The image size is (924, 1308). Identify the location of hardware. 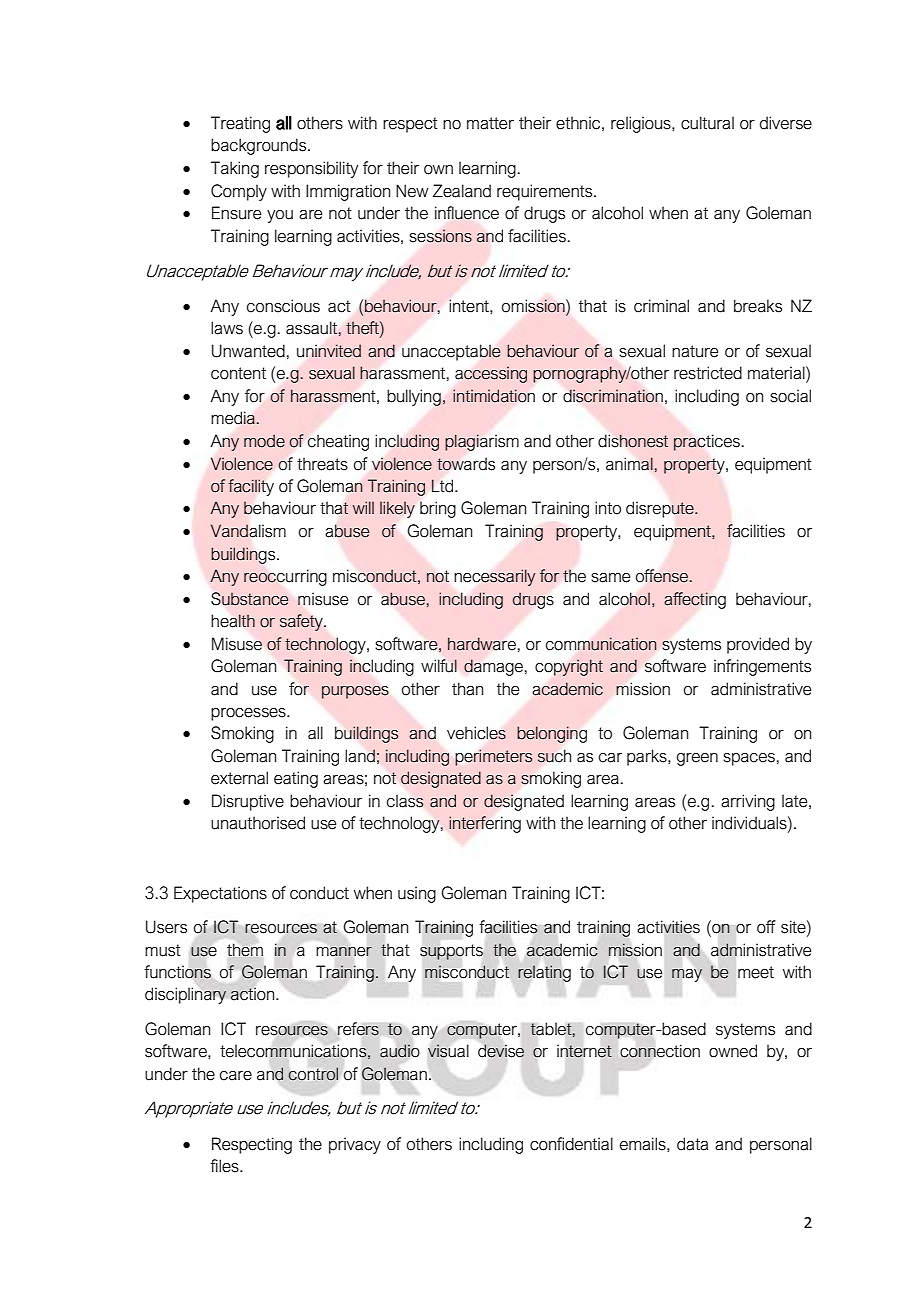
(482, 644).
